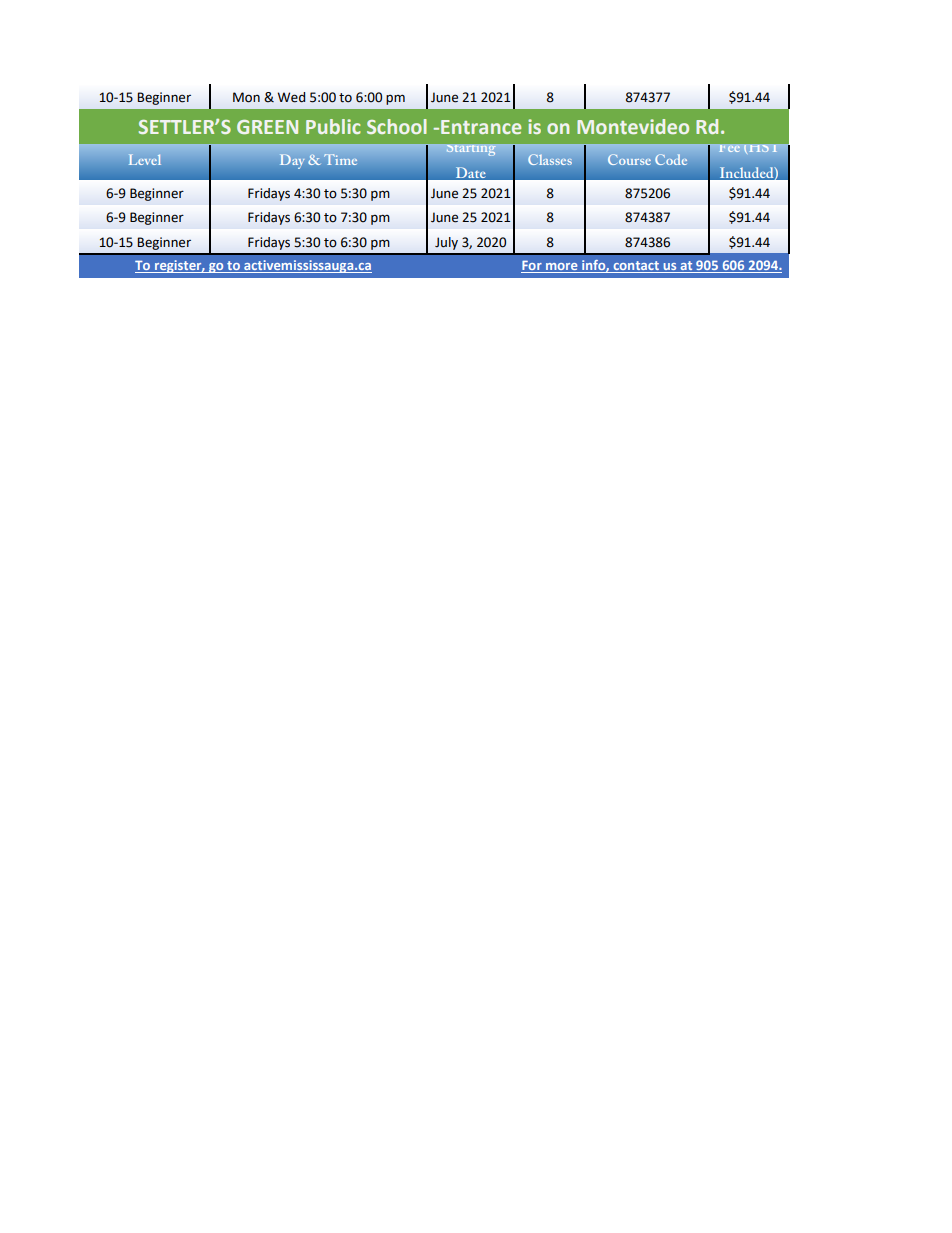  What do you see at coordinates (397, 126) in the screenshot?
I see `School` at bounding box center [397, 126].
